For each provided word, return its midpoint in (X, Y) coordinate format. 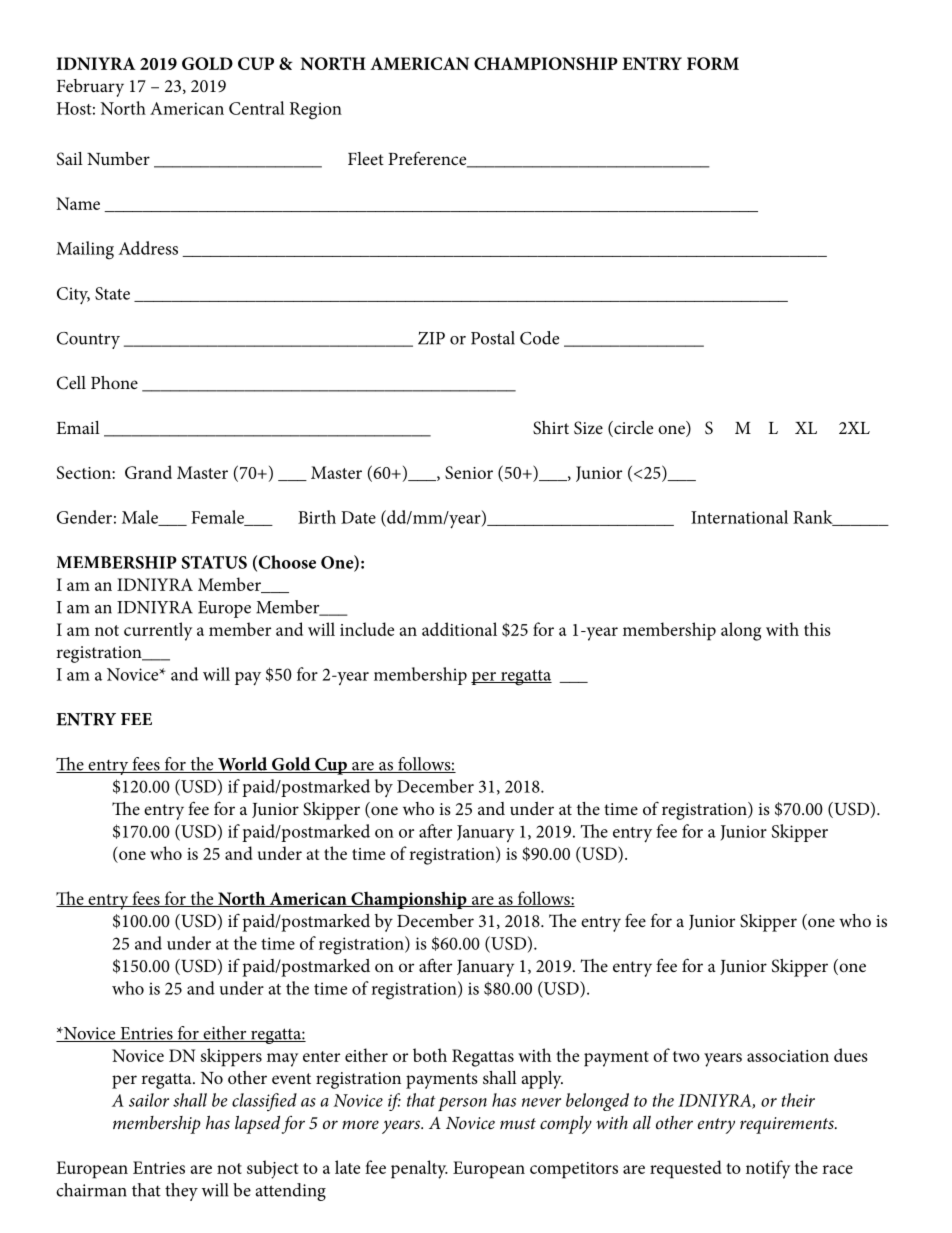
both (430, 1055)
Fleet (366, 158)
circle (632, 429)
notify (768, 1169)
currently (158, 631)
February (90, 88)
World (243, 765)
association (788, 1056)
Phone (114, 382)
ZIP (431, 338)
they (181, 1192)
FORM (713, 63)
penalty (419, 1169)
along (741, 631)
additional (459, 629)
